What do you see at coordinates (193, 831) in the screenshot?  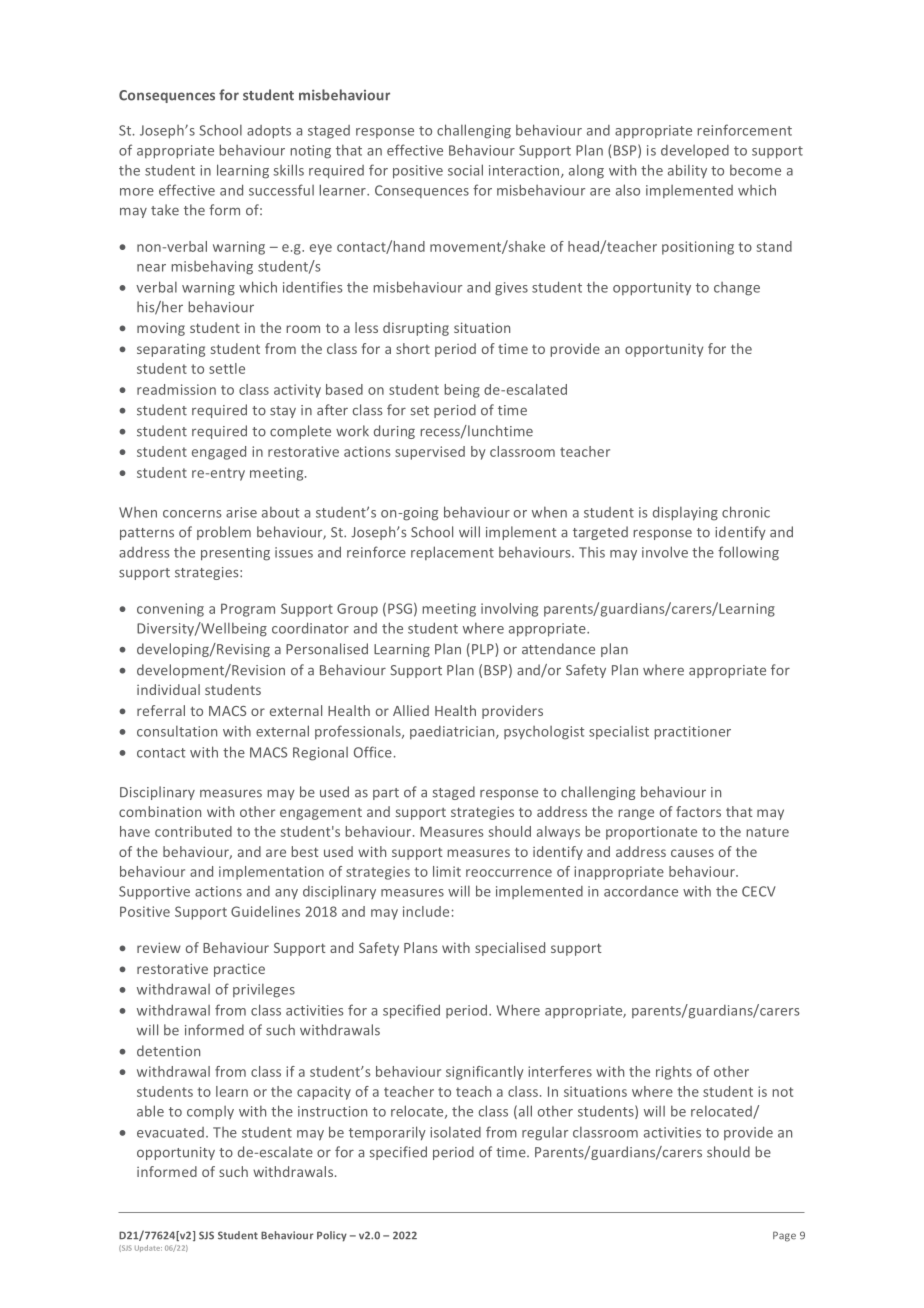 I see `contributed` at bounding box center [193, 831].
